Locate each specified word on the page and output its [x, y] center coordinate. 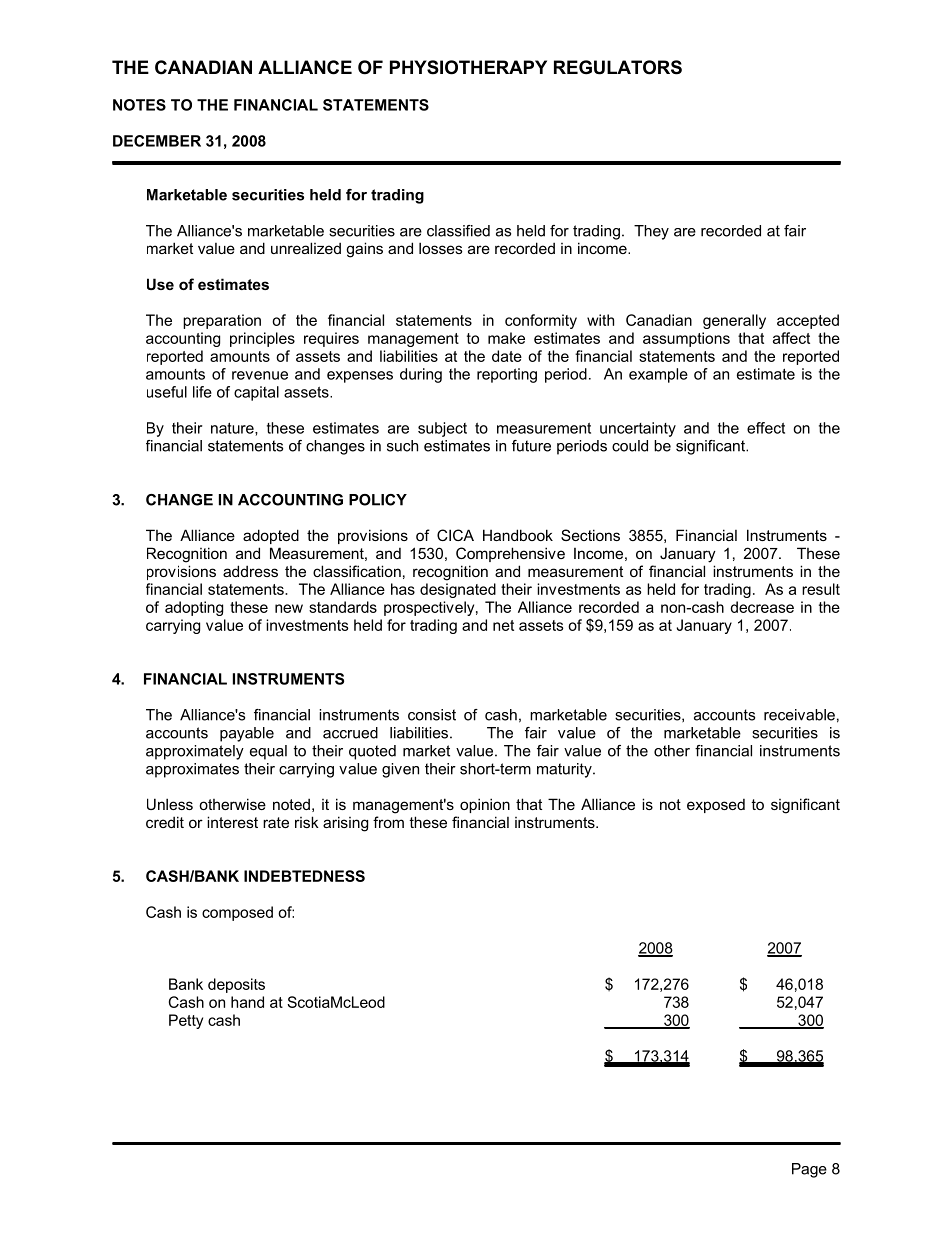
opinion [485, 805]
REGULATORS [618, 67]
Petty [186, 1021]
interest [232, 822]
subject [442, 429]
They [651, 232]
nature [233, 429]
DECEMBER [157, 141]
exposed [716, 806]
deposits [236, 985]
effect [766, 428]
